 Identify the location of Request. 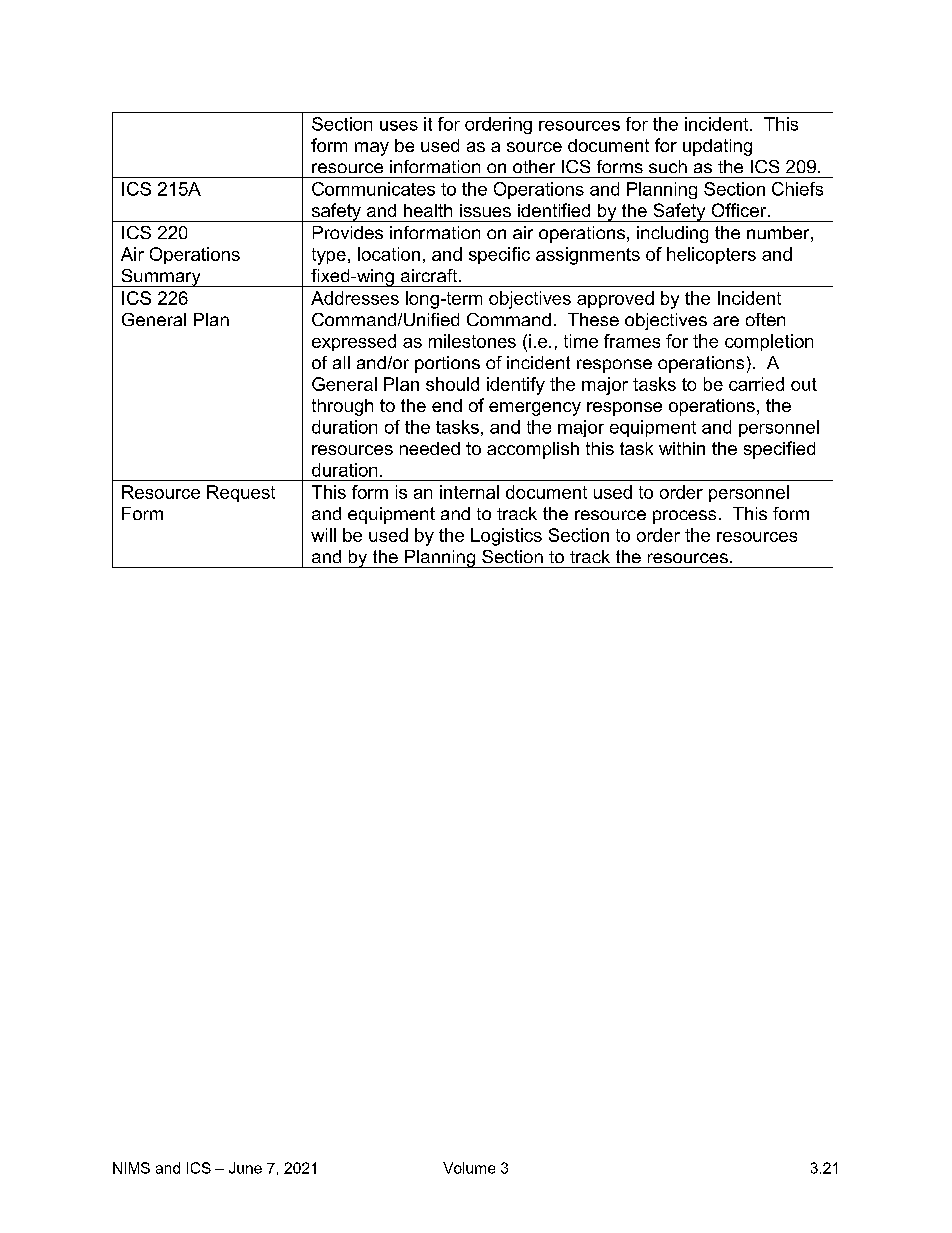
(241, 493).
